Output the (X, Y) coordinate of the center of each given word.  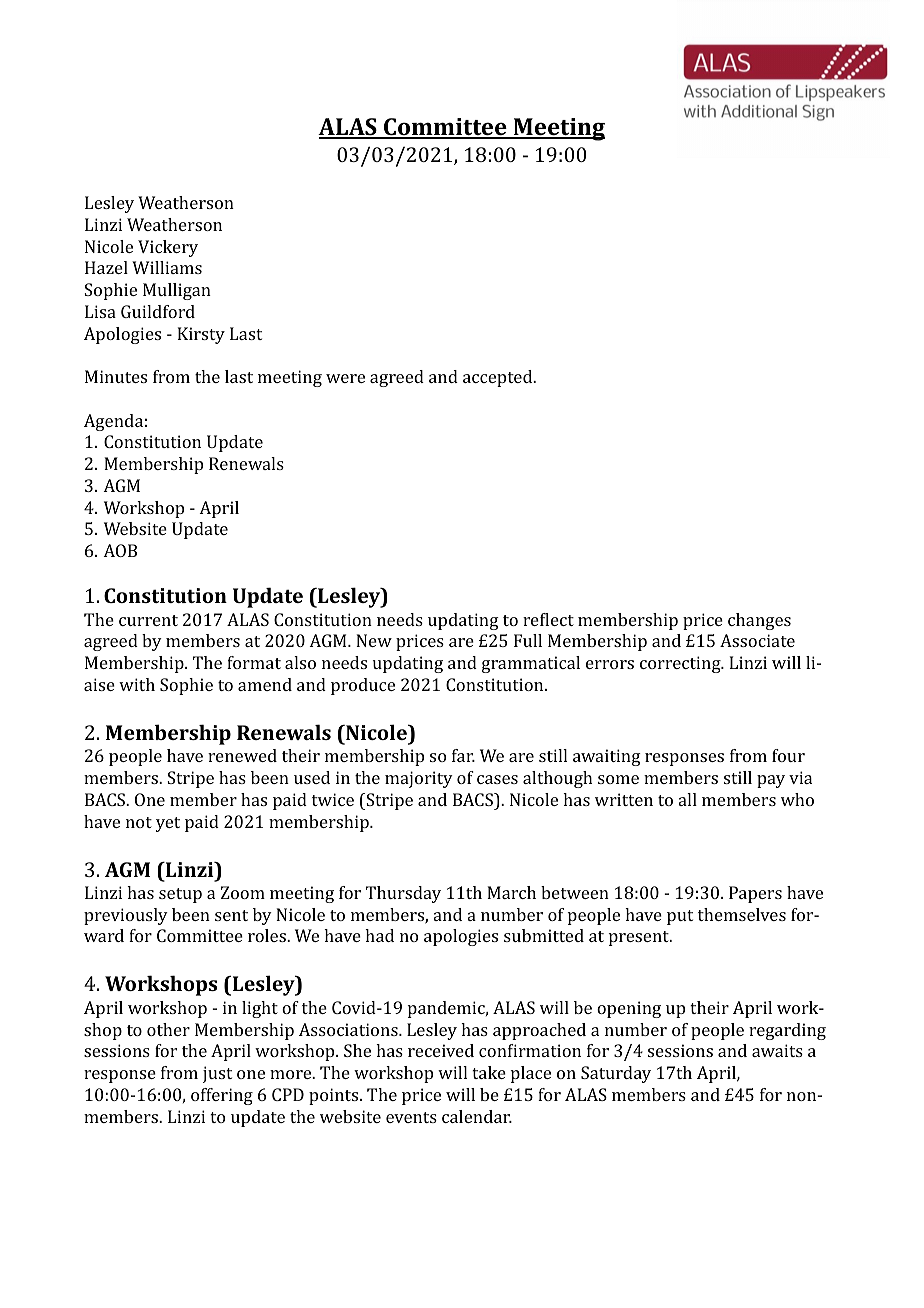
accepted (499, 378)
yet (168, 824)
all (688, 799)
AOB (120, 550)
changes (759, 621)
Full (528, 640)
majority (419, 779)
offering (222, 1096)
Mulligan (177, 291)
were (345, 378)
